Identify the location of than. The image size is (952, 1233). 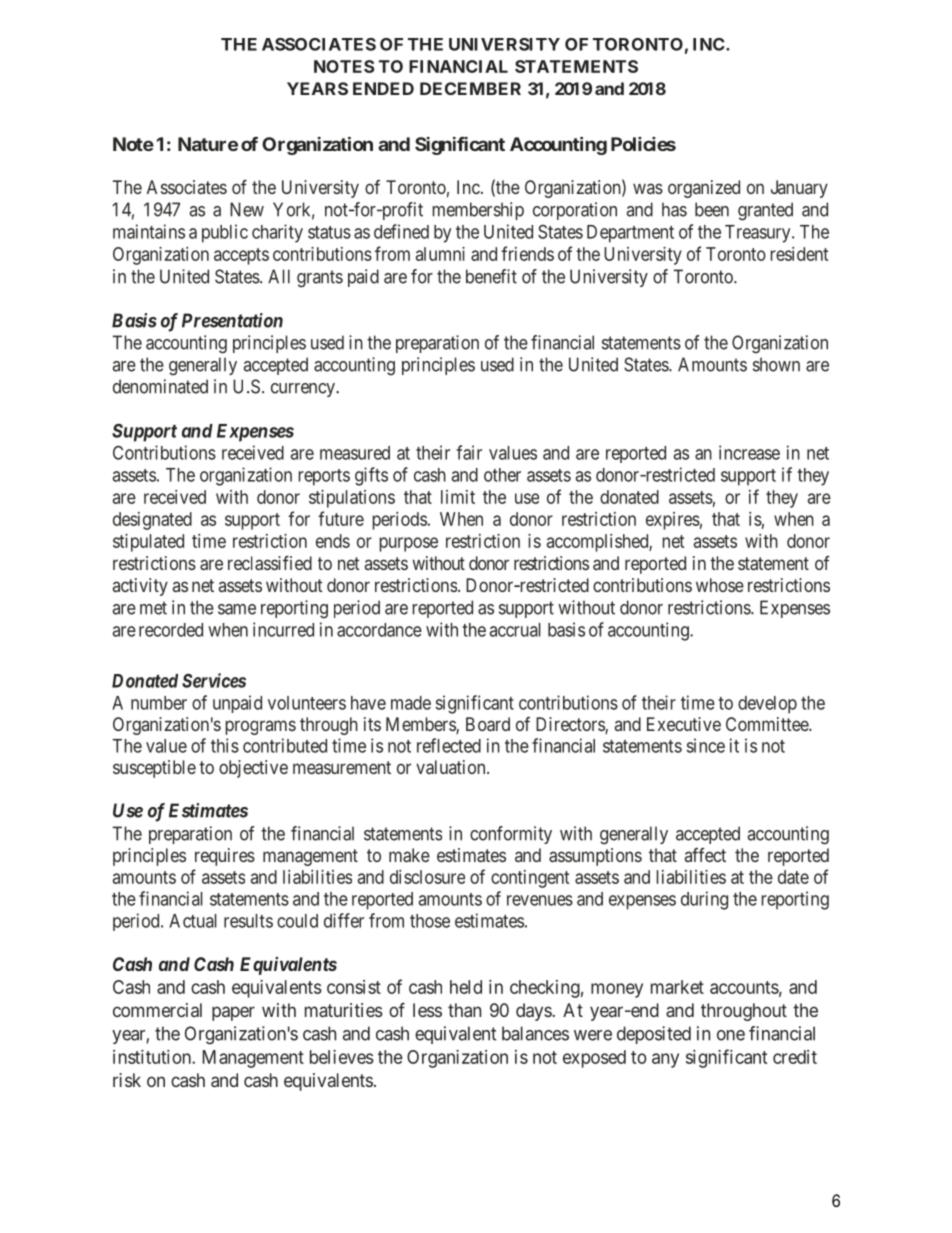
(464, 1010).
